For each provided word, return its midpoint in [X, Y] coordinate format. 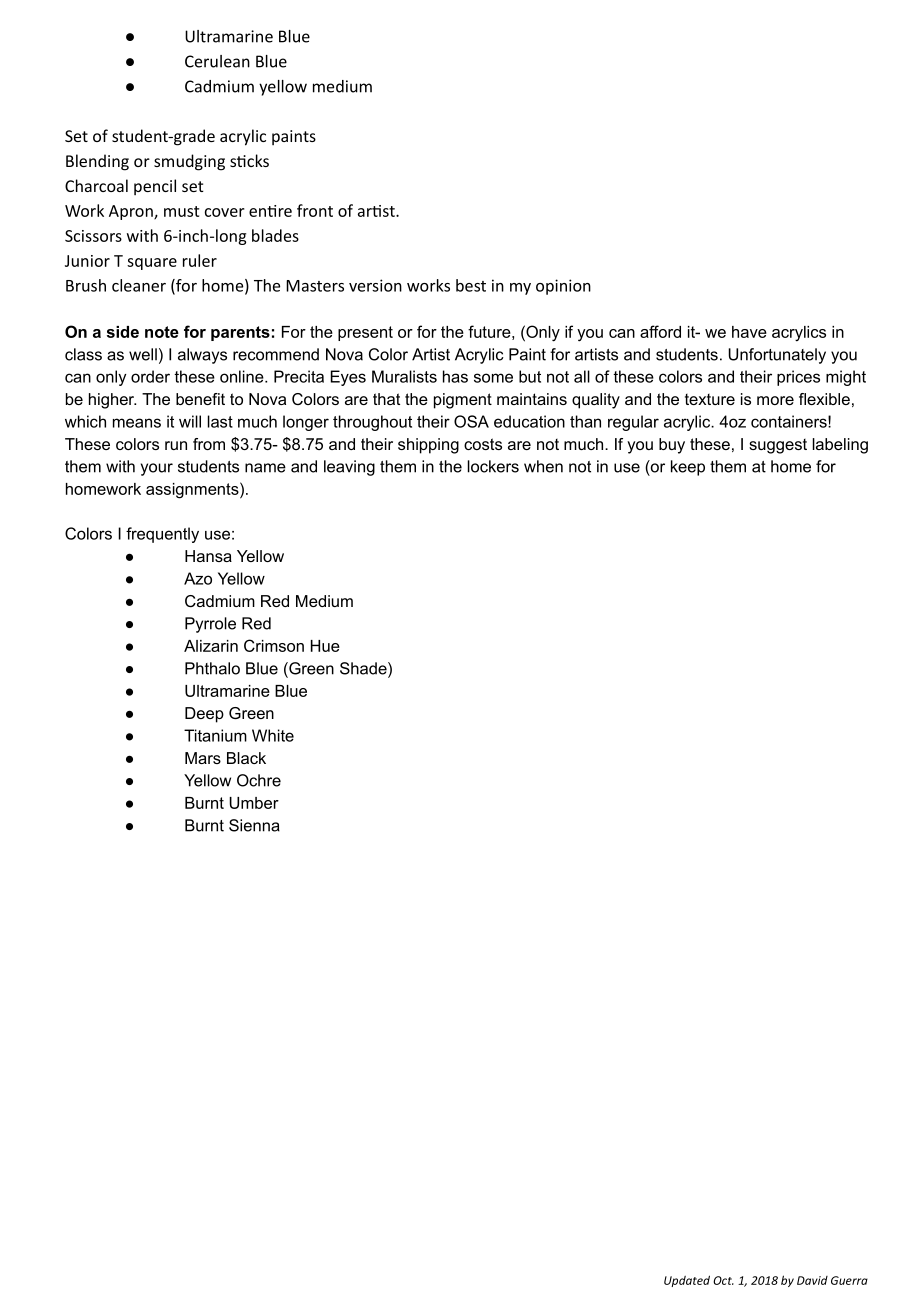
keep [688, 468]
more [775, 400]
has [455, 376]
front [315, 210]
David [812, 1280]
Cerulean [217, 61]
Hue [325, 646]
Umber [254, 803]
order [150, 376]
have [749, 332]
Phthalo [212, 668]
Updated [687, 1281]
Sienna [254, 825]
